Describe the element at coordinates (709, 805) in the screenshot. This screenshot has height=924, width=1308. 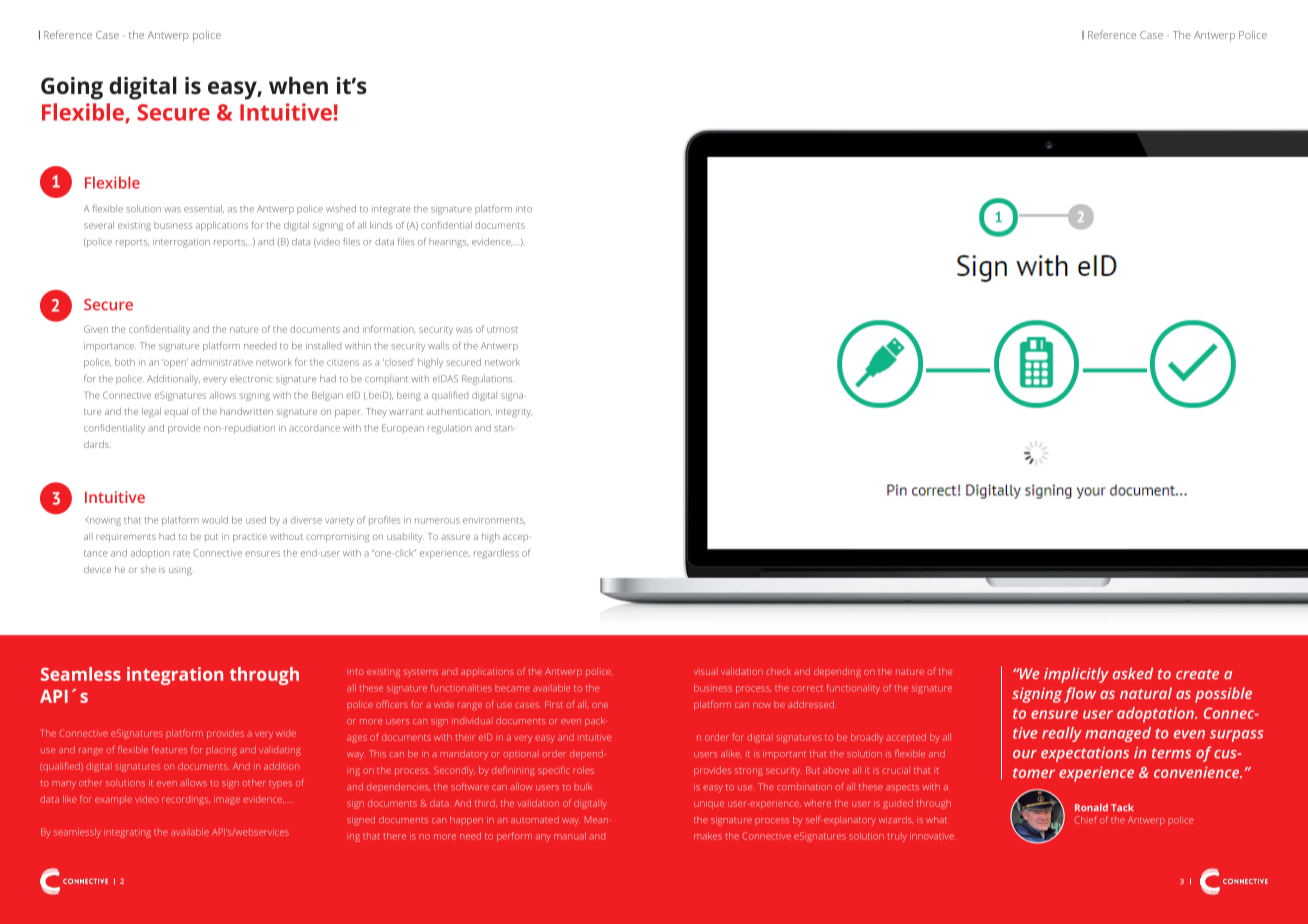
I see `unique` at that location.
